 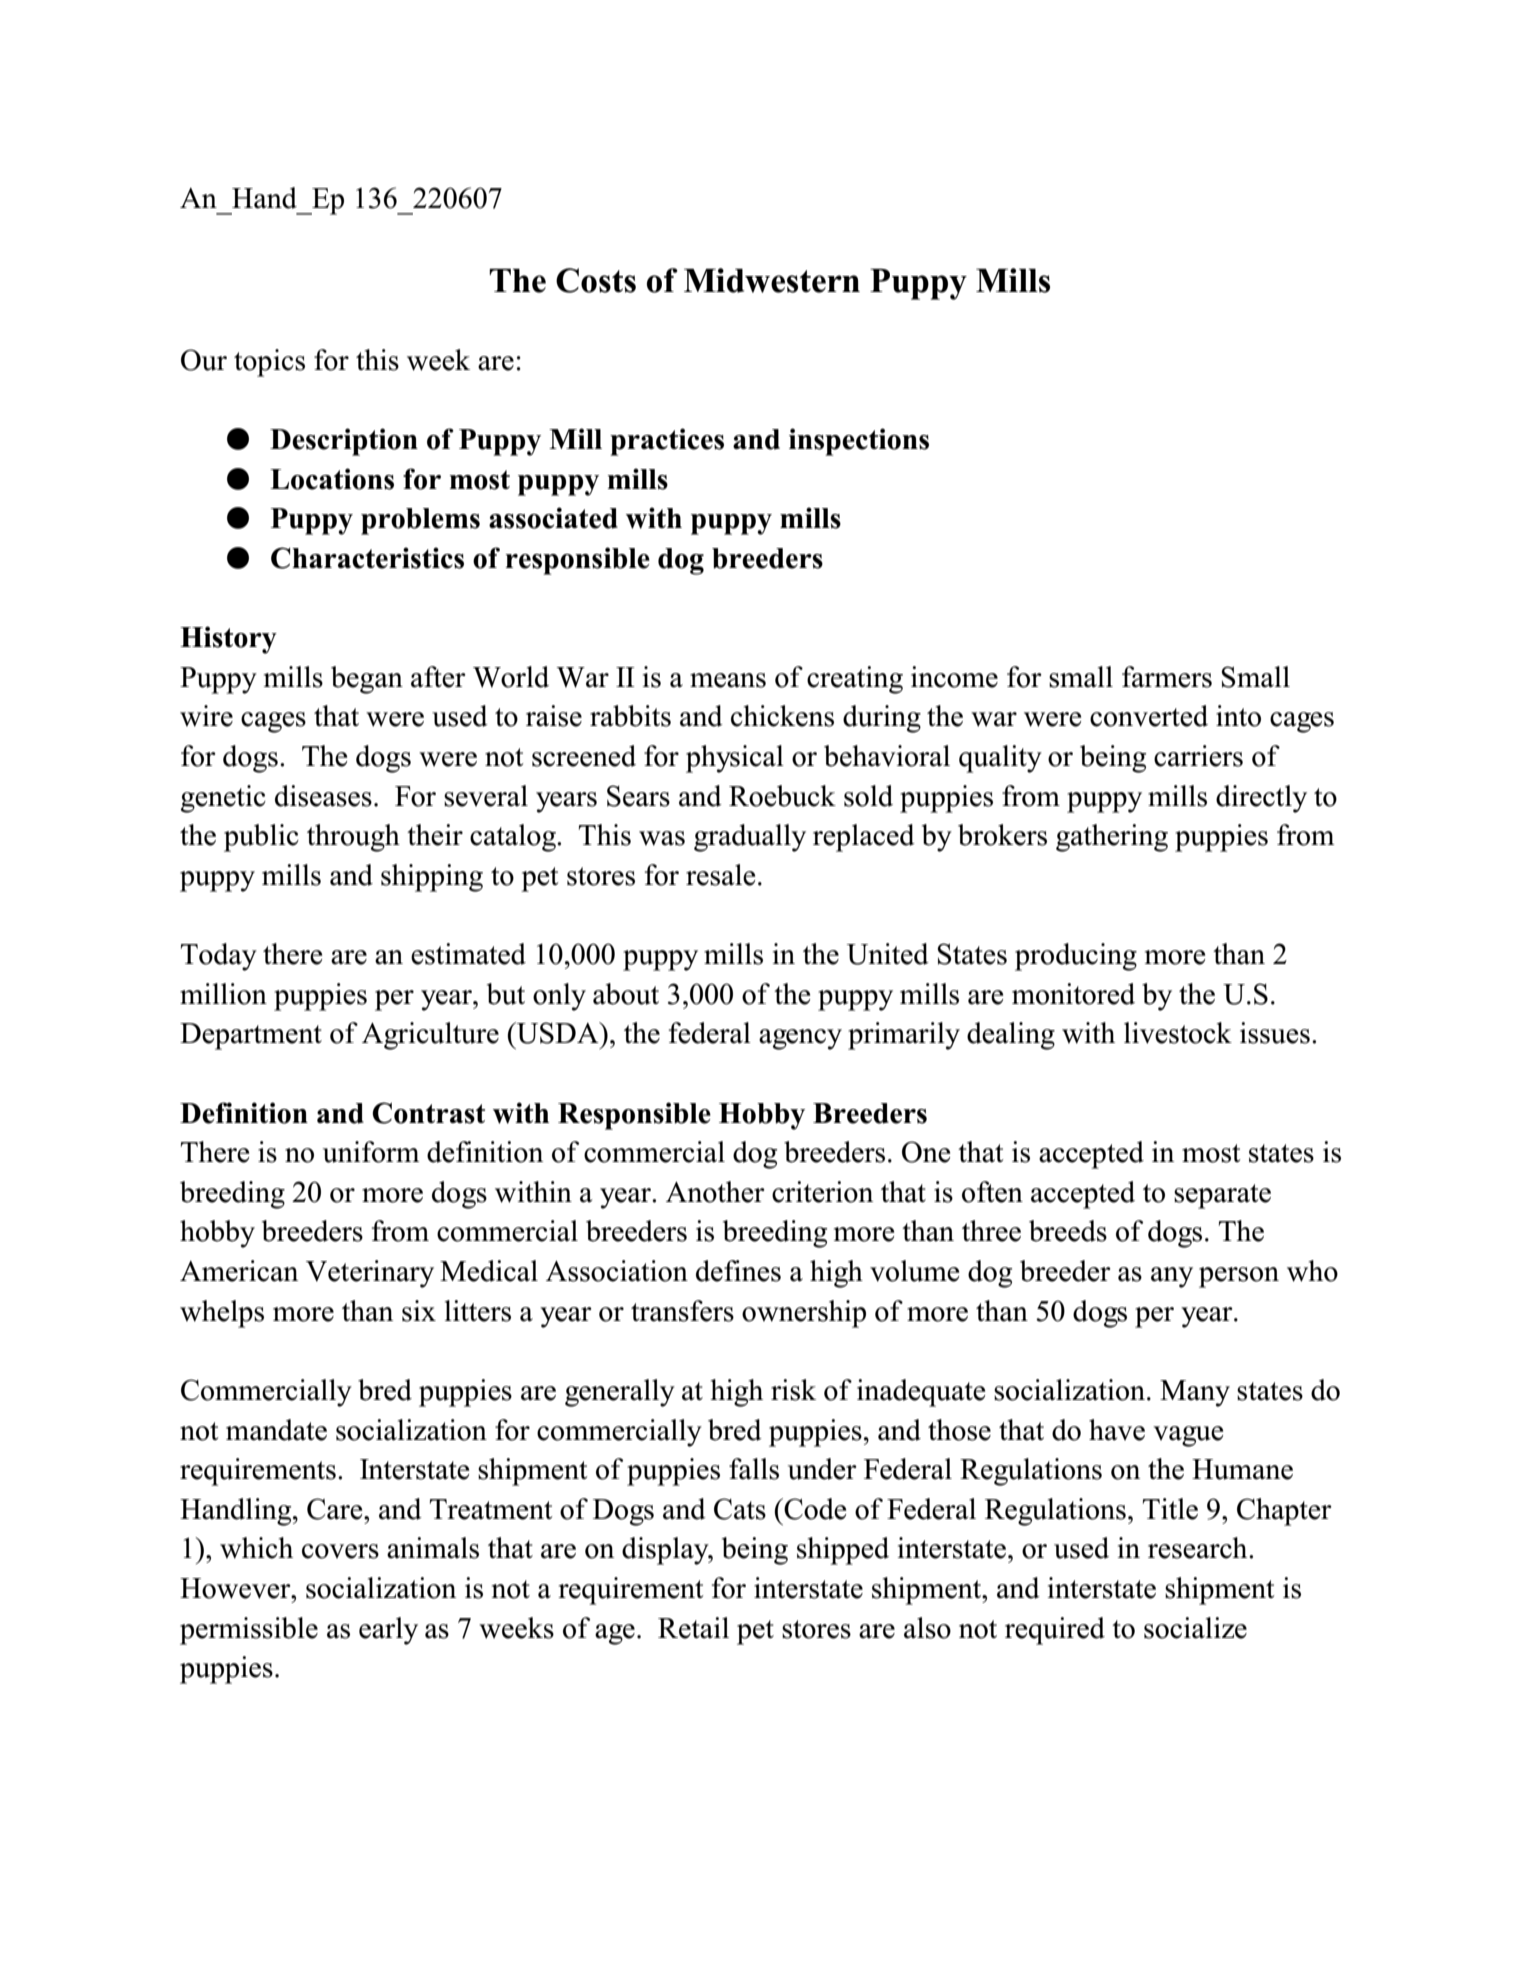 I want to click on Midwestern, so click(x=772, y=280).
